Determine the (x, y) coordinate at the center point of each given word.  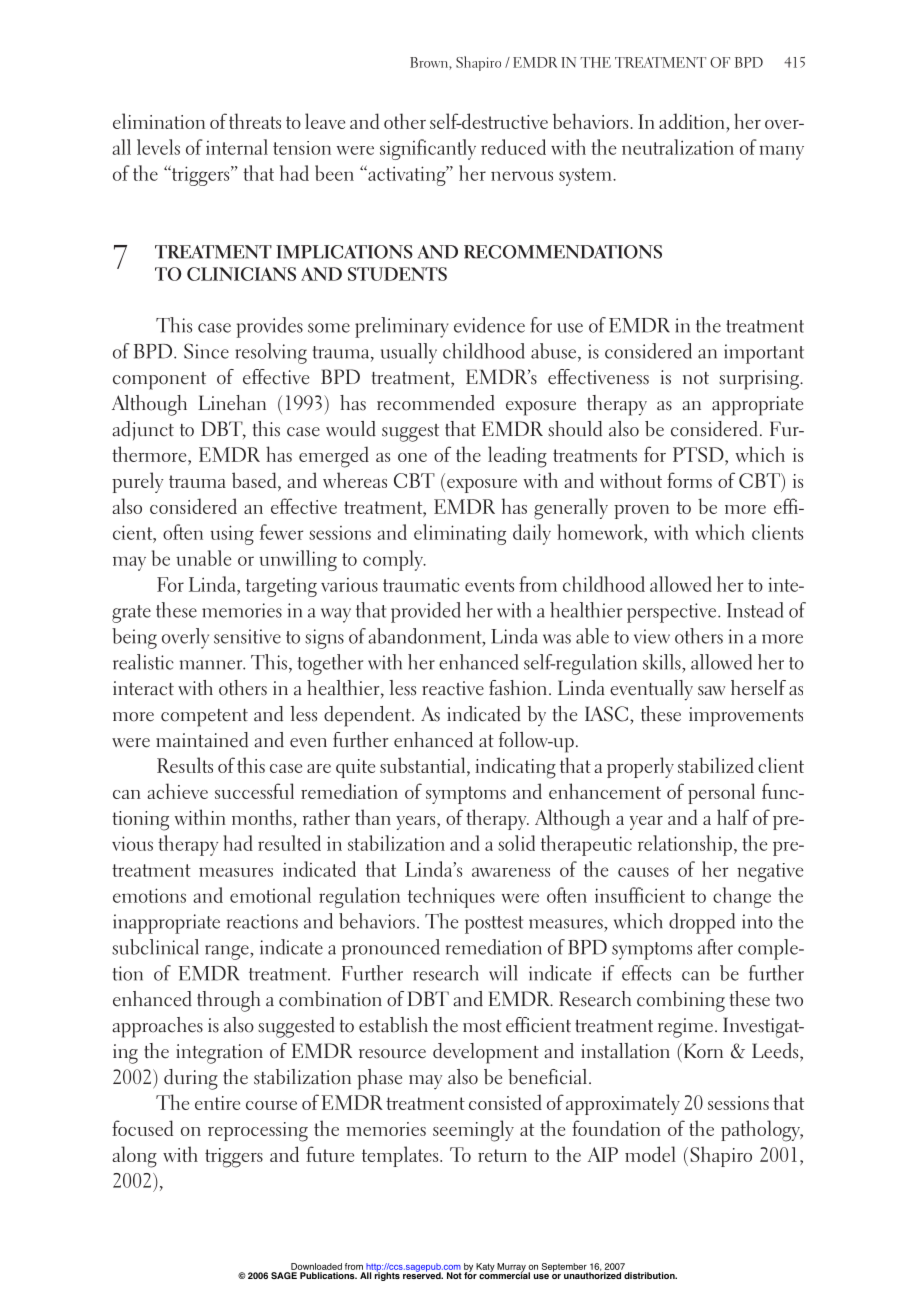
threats (255, 121)
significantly (428, 149)
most (482, 1026)
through (228, 1001)
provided (426, 612)
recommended (436, 403)
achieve (177, 791)
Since (206, 351)
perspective (673, 613)
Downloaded (316, 1266)
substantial (424, 766)
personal (721, 793)
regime (685, 1028)
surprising (760, 380)
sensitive (247, 636)
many (781, 152)
